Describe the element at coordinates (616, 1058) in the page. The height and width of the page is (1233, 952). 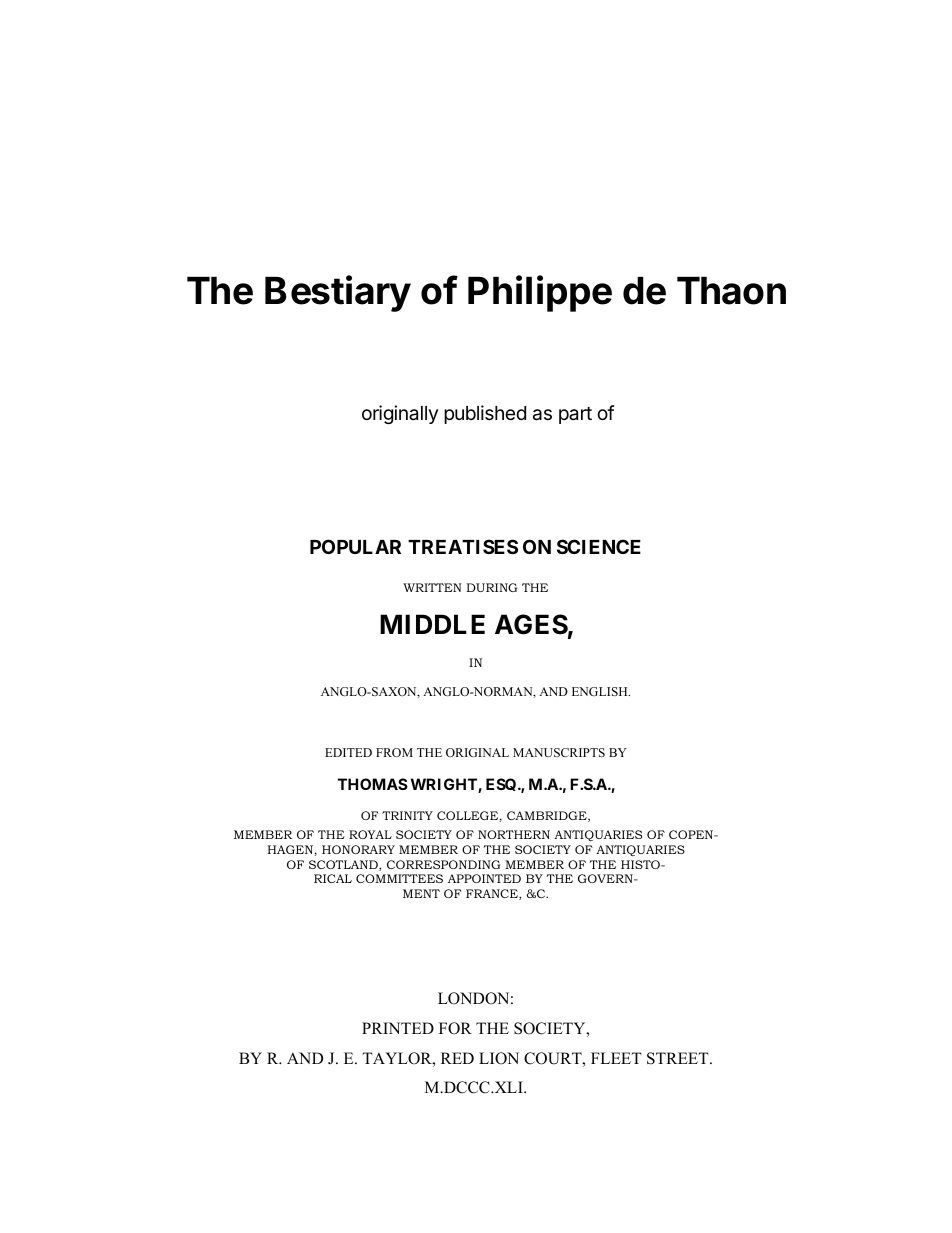
I see `FLEET` at that location.
